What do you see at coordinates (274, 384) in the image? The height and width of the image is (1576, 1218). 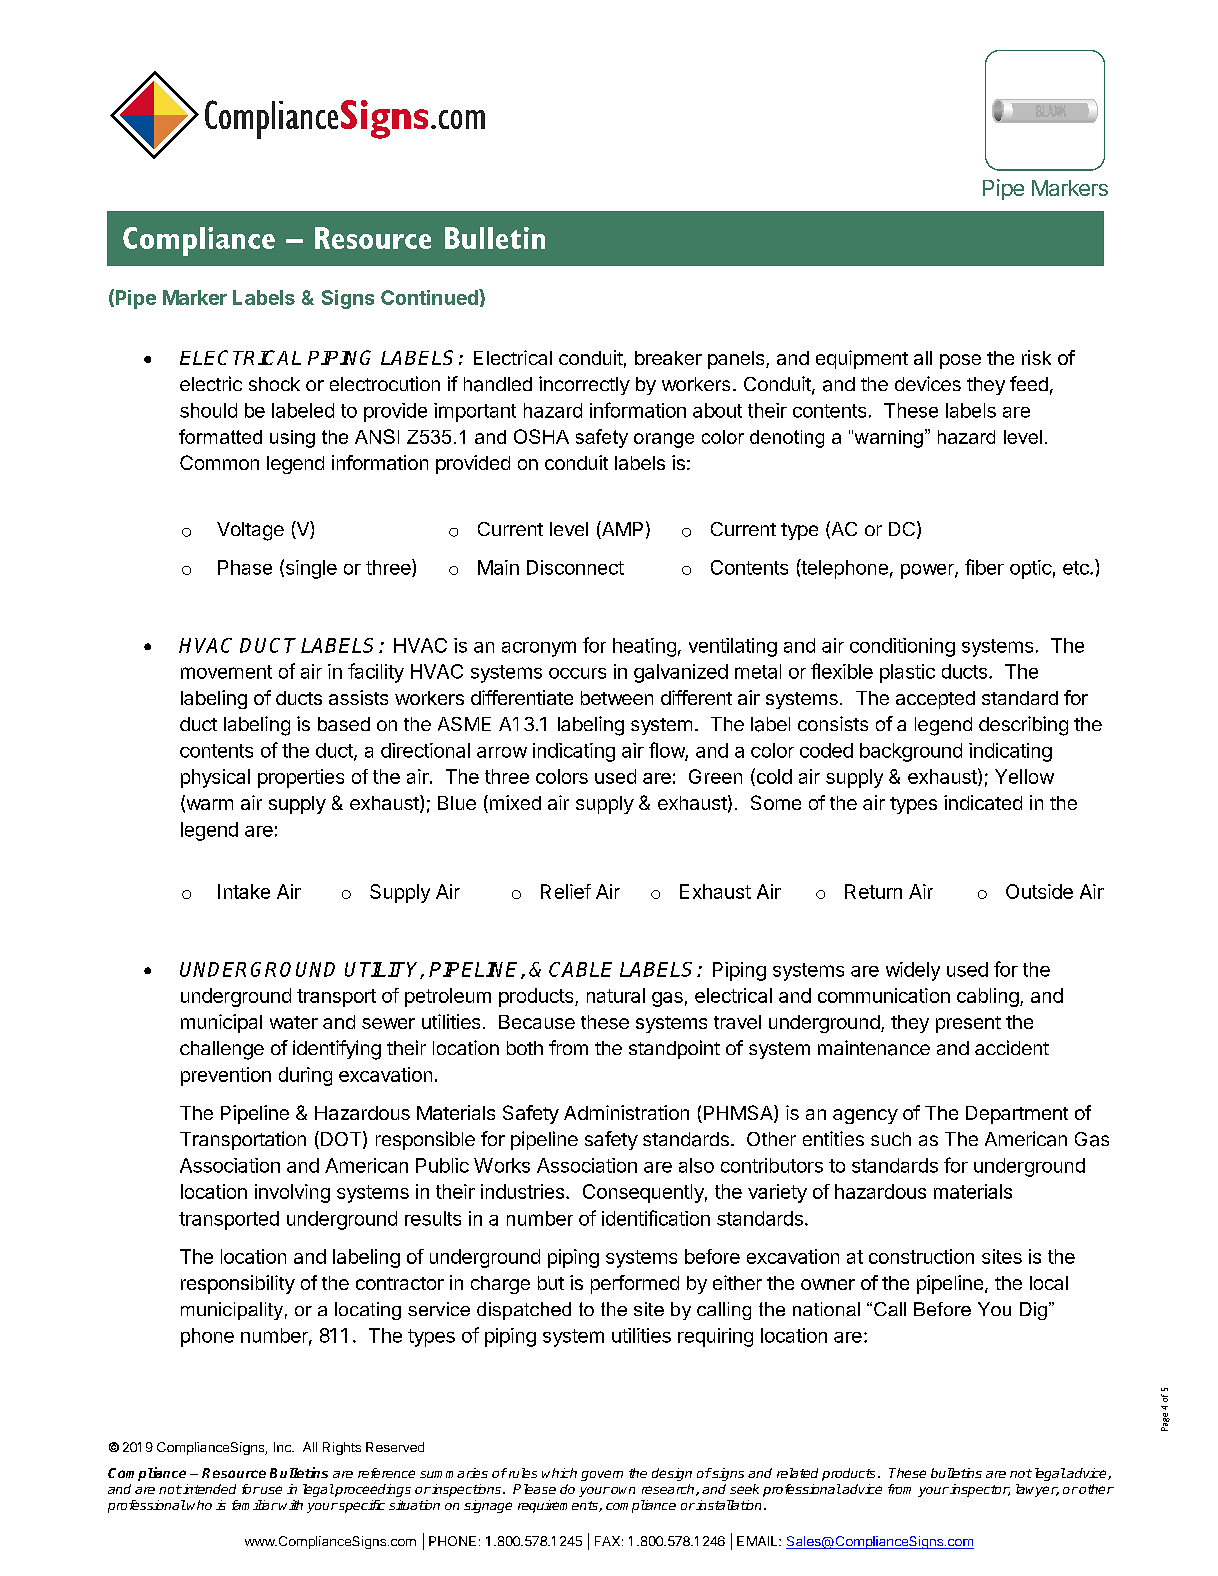 I see `shock` at bounding box center [274, 384].
